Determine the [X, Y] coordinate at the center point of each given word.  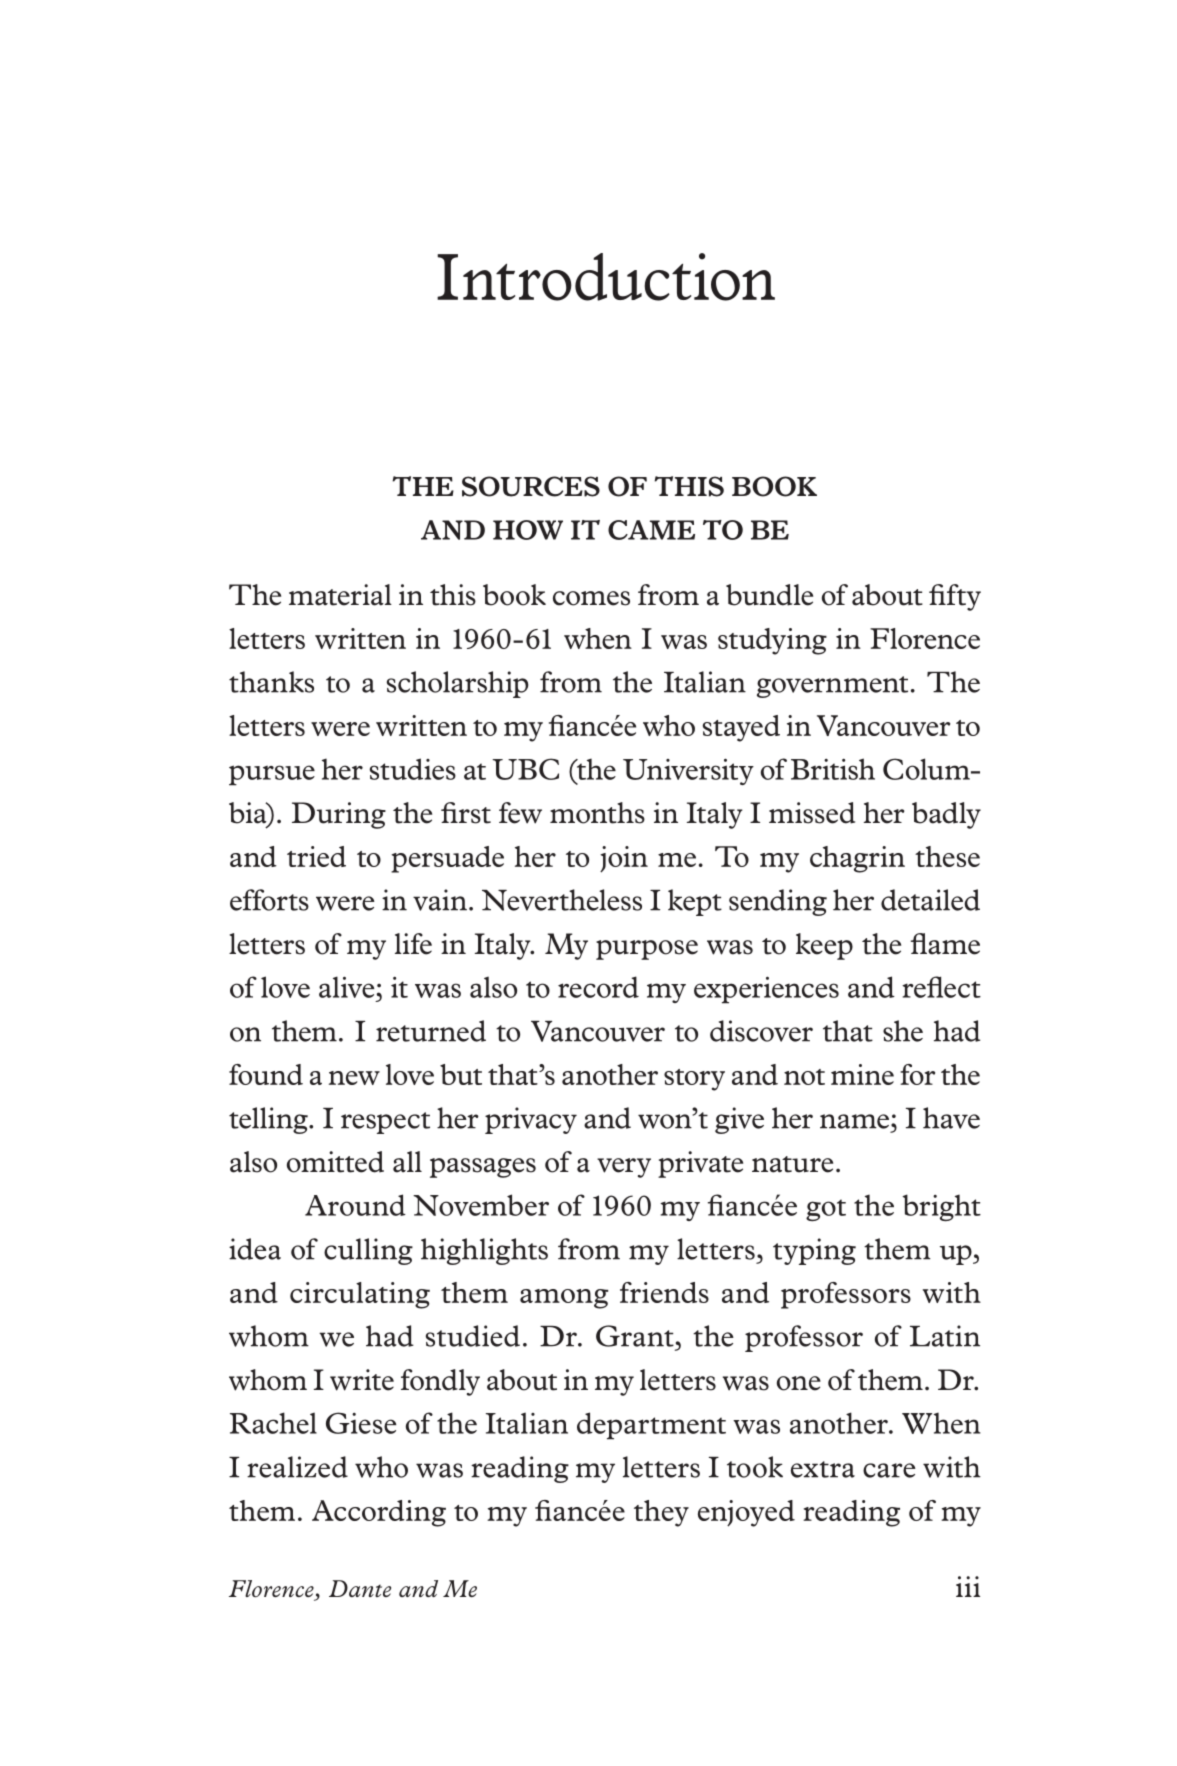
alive [348, 987]
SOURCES [531, 486]
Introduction [606, 277]
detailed [930, 900]
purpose [647, 950]
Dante [360, 1588]
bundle [769, 595]
